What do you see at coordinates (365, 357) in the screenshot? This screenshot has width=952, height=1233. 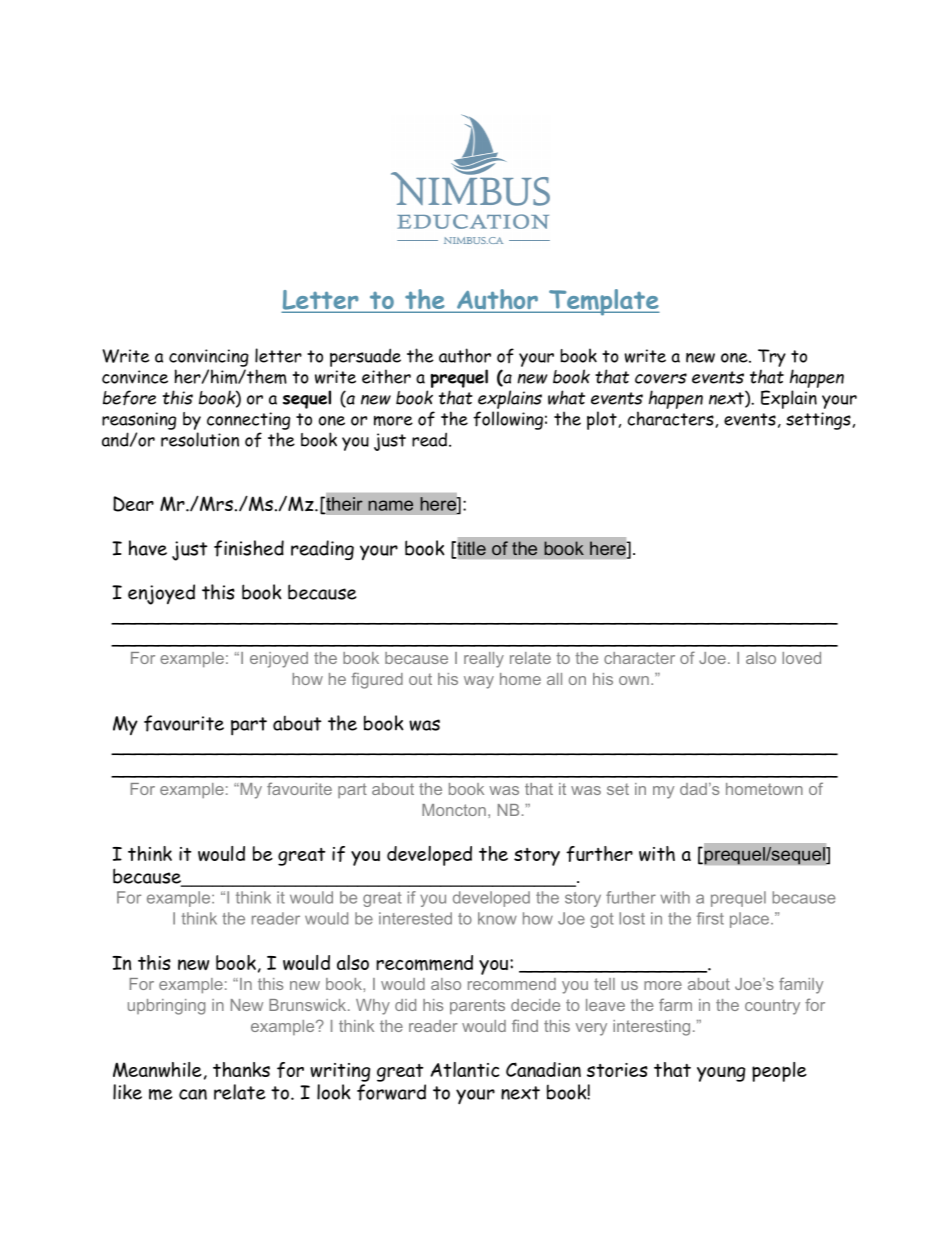 I see `persuade` at bounding box center [365, 357].
